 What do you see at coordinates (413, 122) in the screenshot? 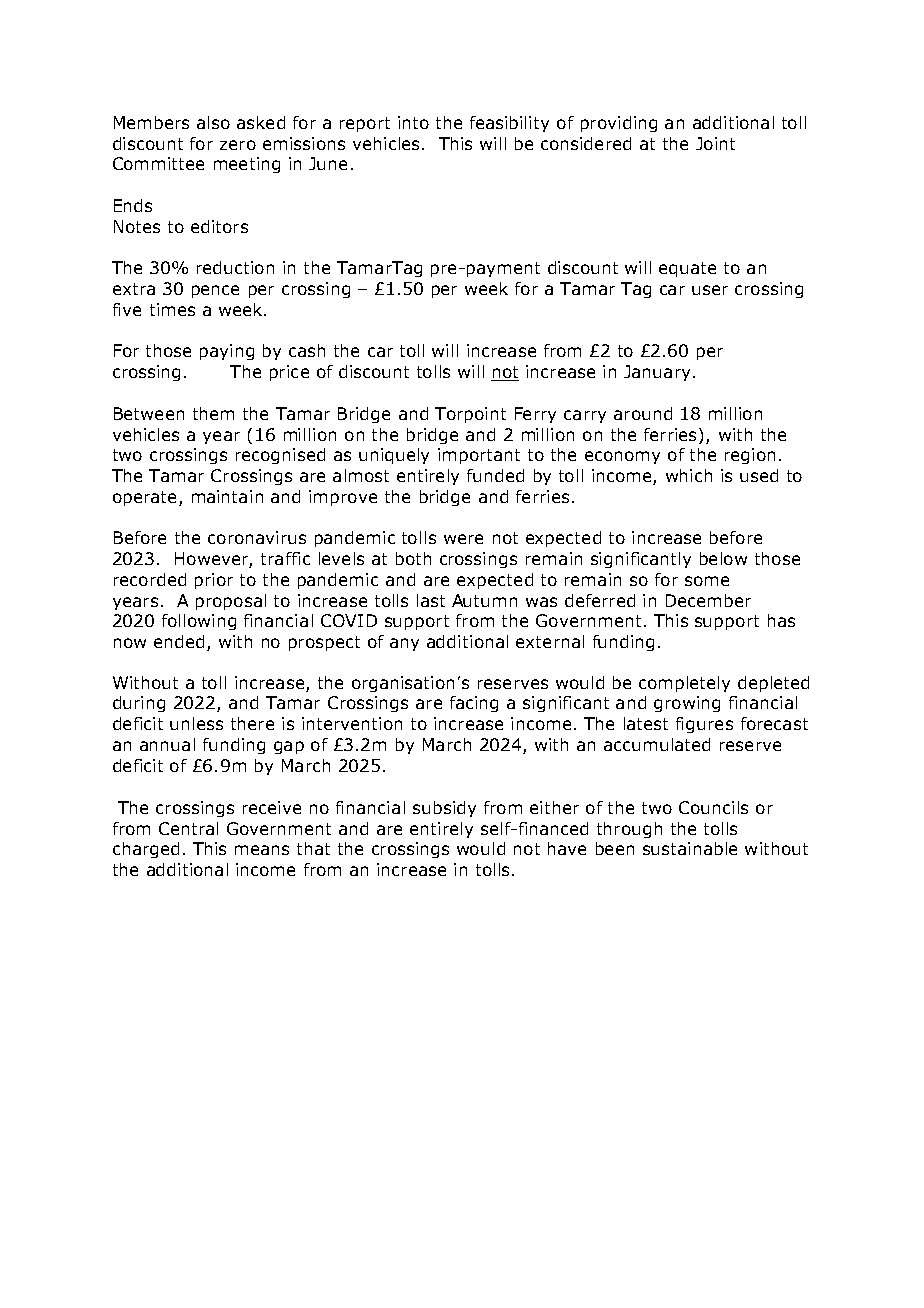
I see `into` at bounding box center [413, 122].
